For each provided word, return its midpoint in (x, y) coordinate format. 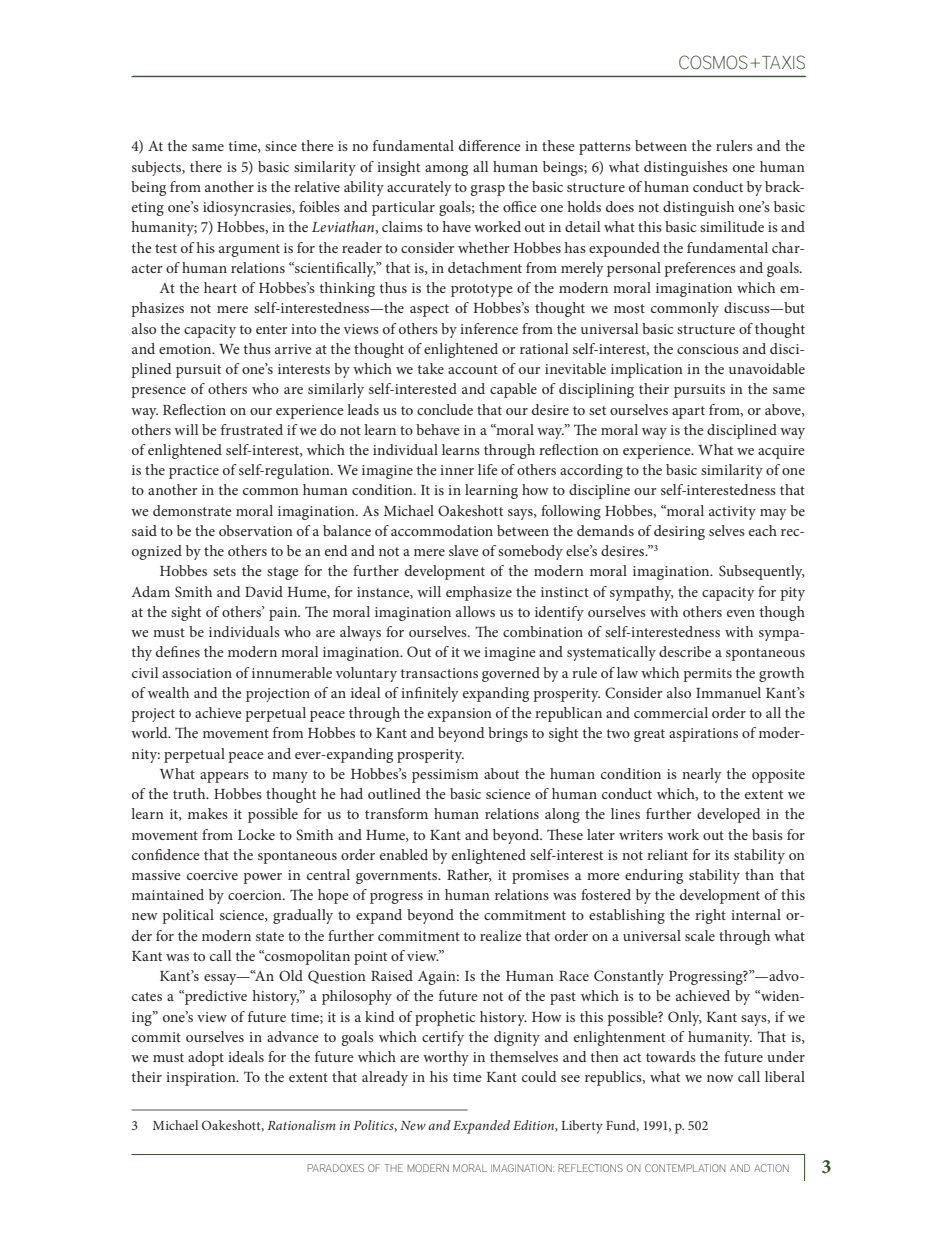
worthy (446, 1058)
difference (490, 145)
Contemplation (685, 1168)
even (741, 613)
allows (475, 611)
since (281, 146)
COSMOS (713, 62)
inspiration (202, 1079)
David (264, 591)
